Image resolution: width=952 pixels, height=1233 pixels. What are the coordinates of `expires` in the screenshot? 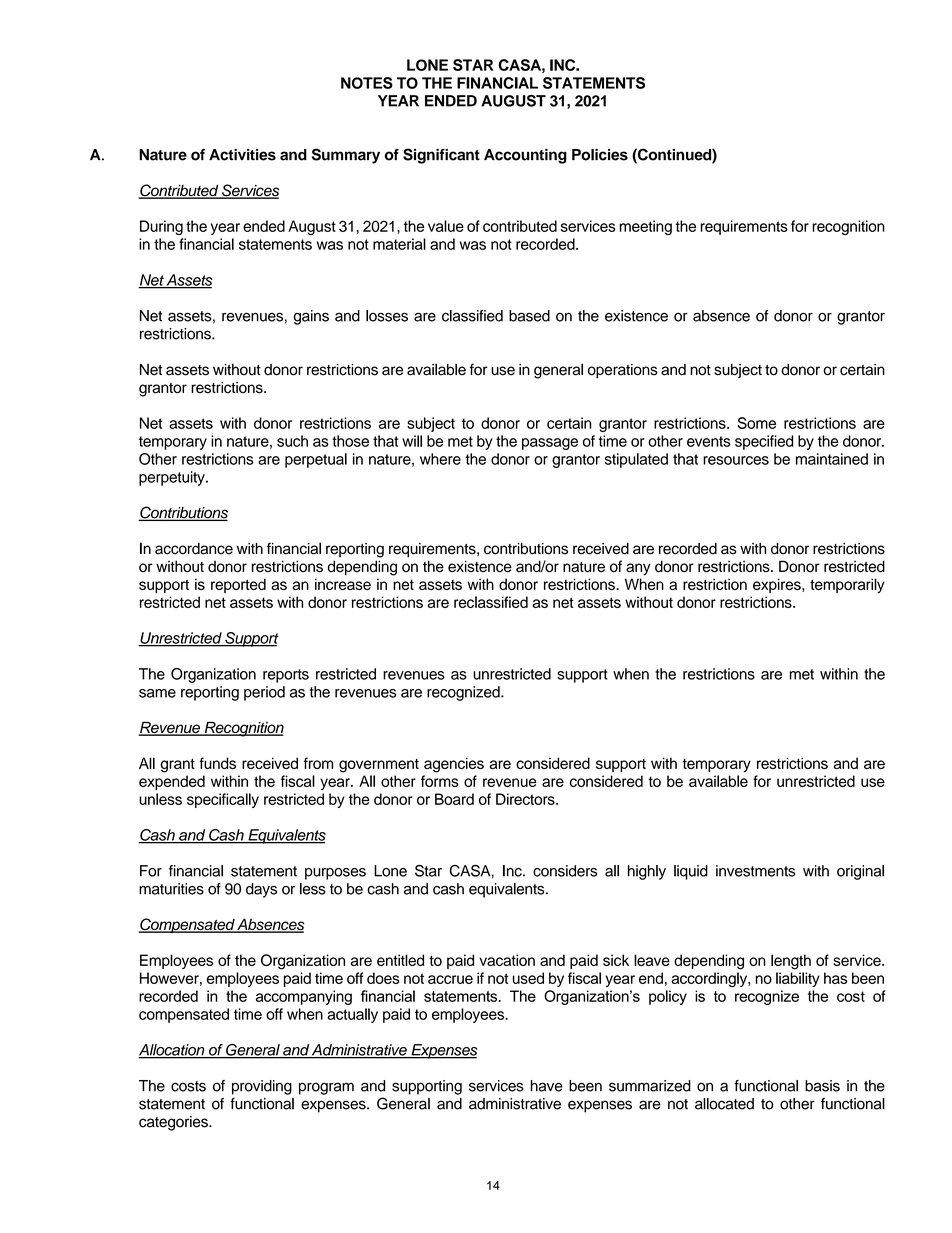 It's located at (778, 585).
